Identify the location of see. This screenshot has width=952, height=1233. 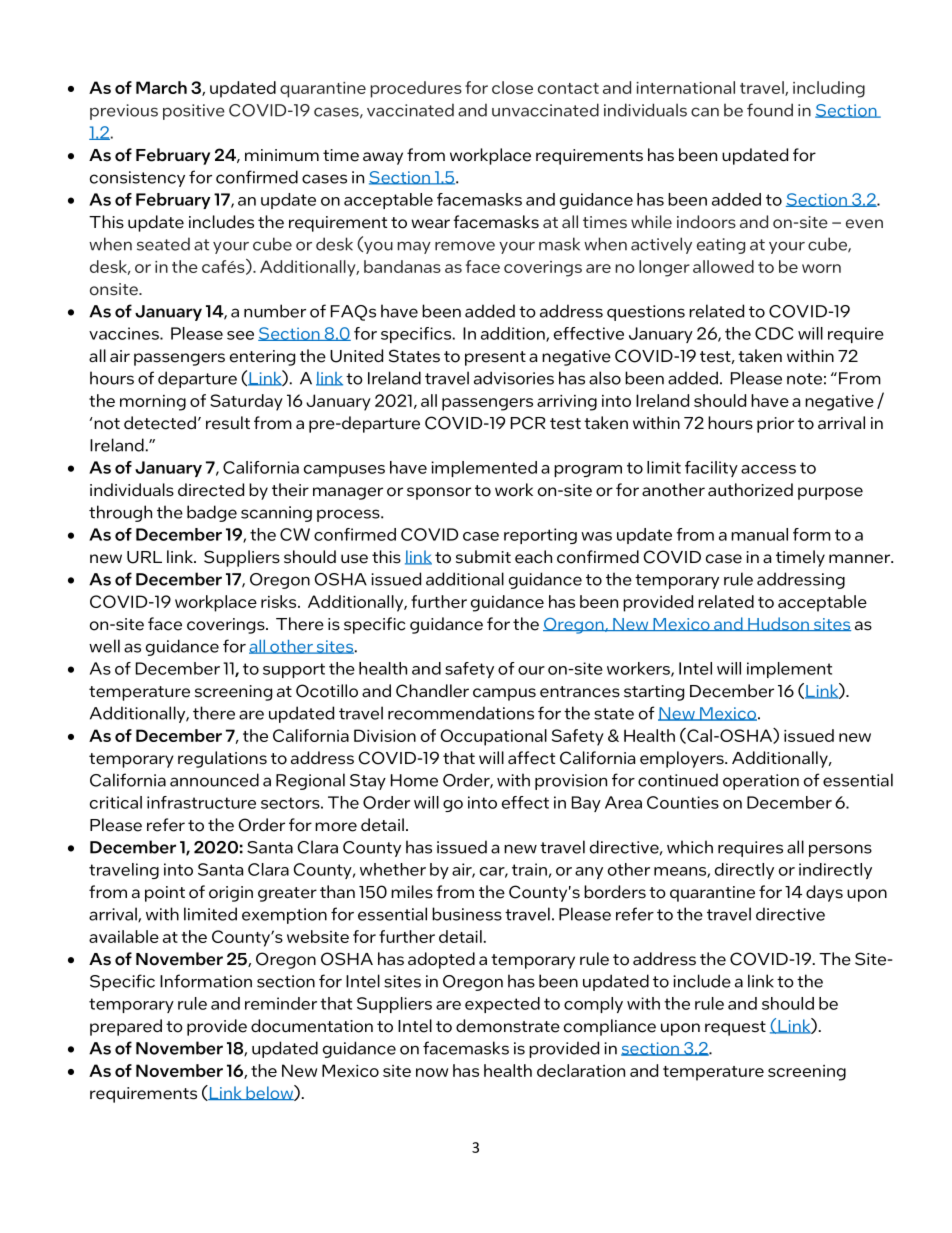
(240, 335).
